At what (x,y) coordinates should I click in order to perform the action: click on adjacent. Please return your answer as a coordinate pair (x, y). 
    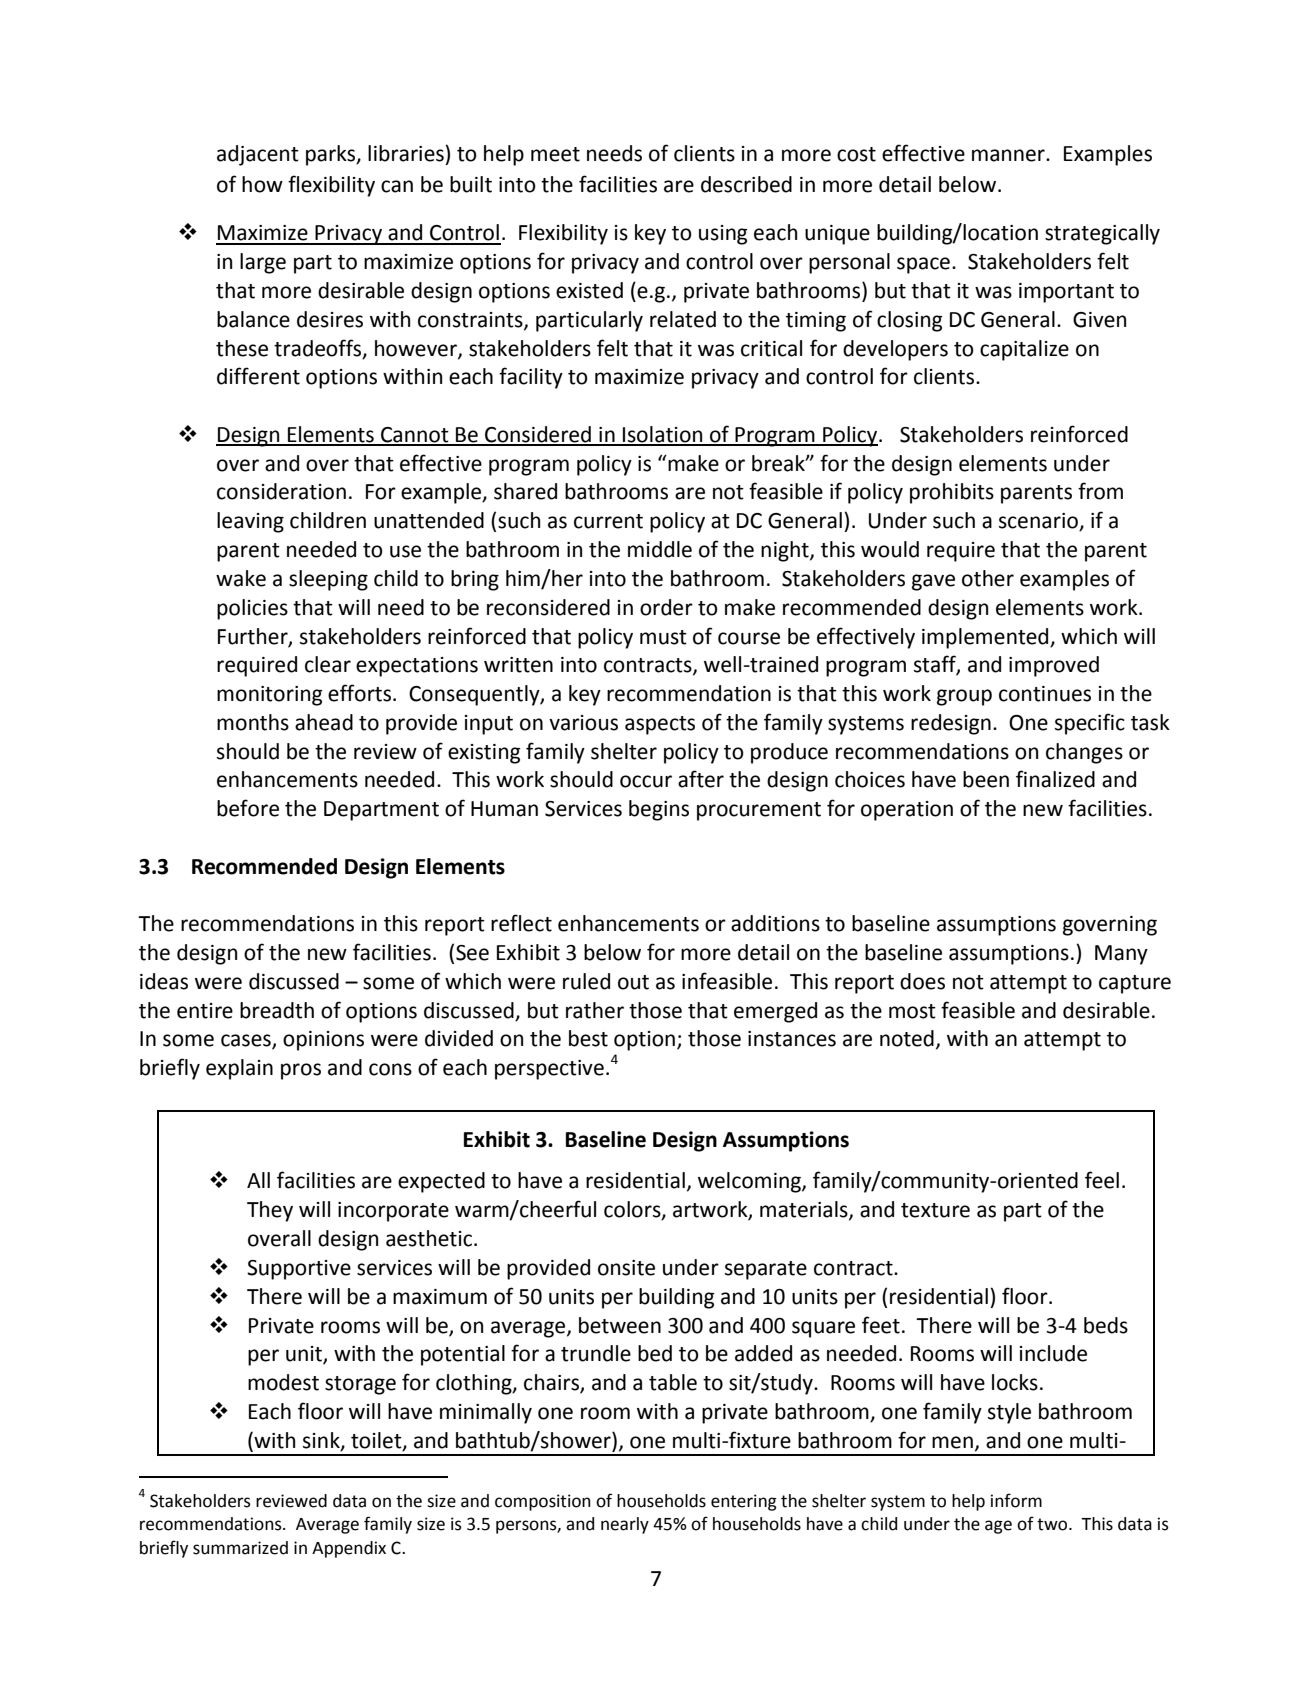
    Looking at the image, I should click on (258, 155).
